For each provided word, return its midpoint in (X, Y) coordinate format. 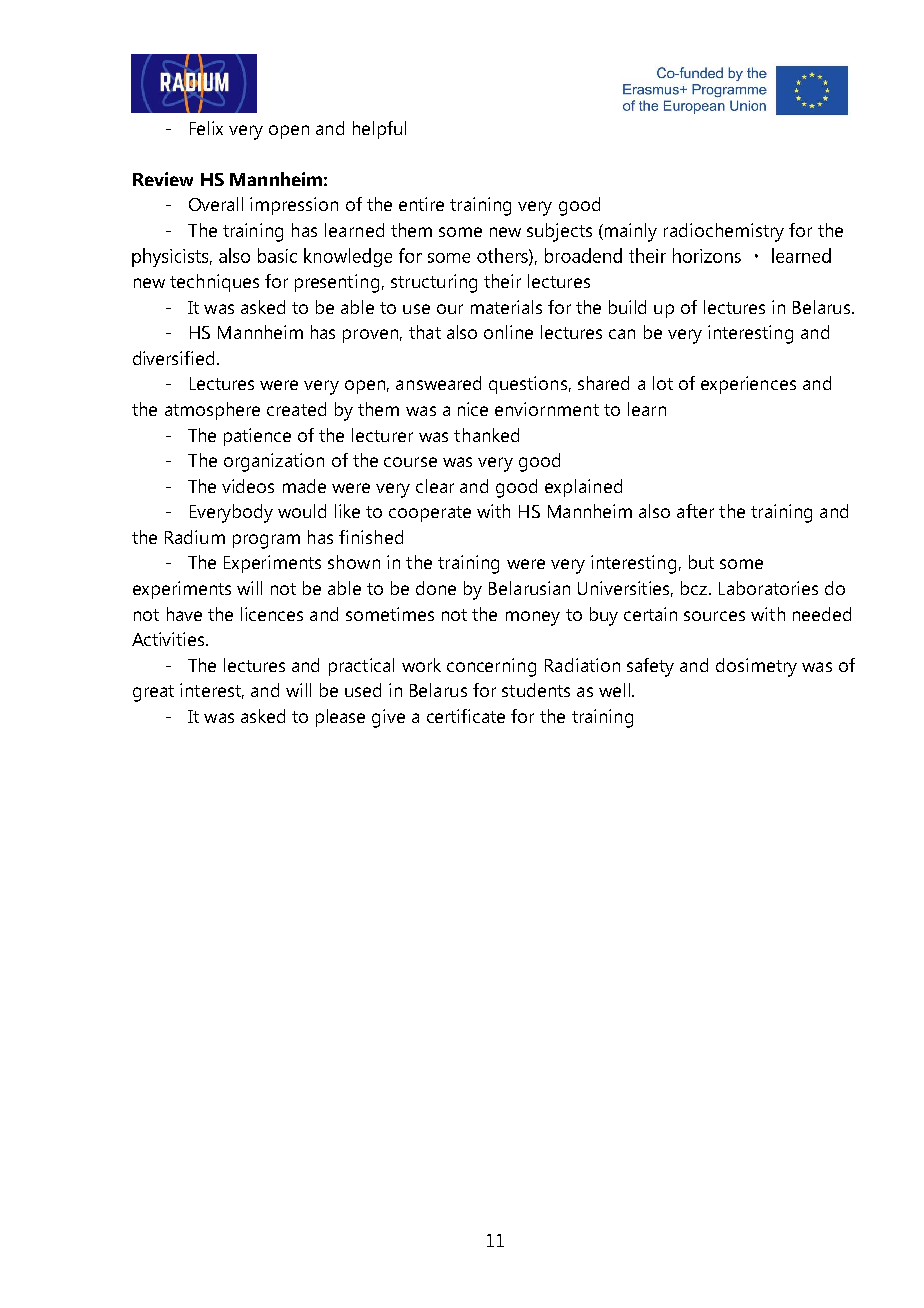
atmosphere (212, 411)
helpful (379, 130)
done (436, 588)
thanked (486, 435)
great (153, 693)
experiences (748, 385)
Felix (206, 128)
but (701, 562)
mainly (631, 232)
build (627, 307)
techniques (214, 283)
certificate (466, 716)
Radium (195, 537)
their (502, 281)
